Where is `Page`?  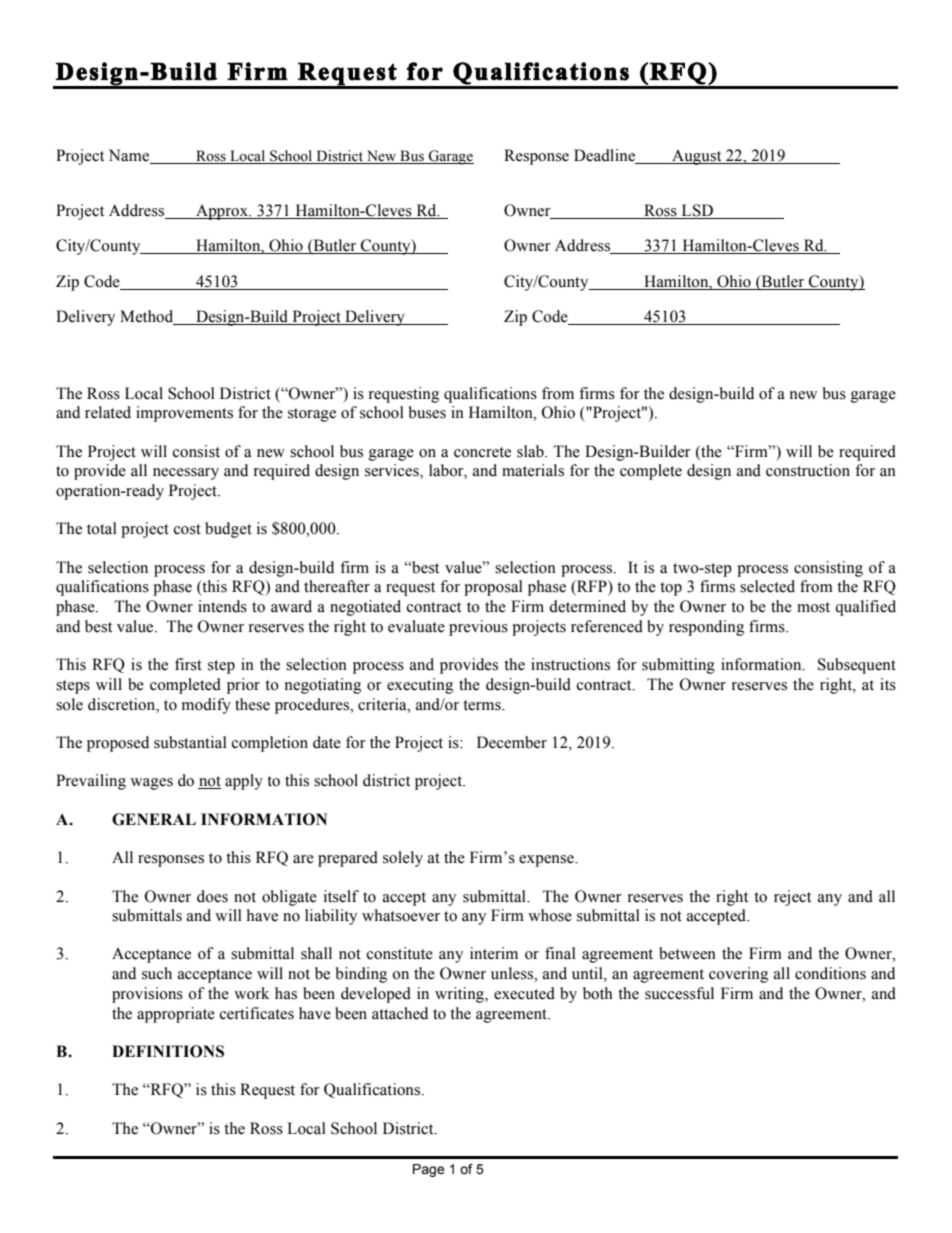
Page is located at coordinates (428, 1170).
